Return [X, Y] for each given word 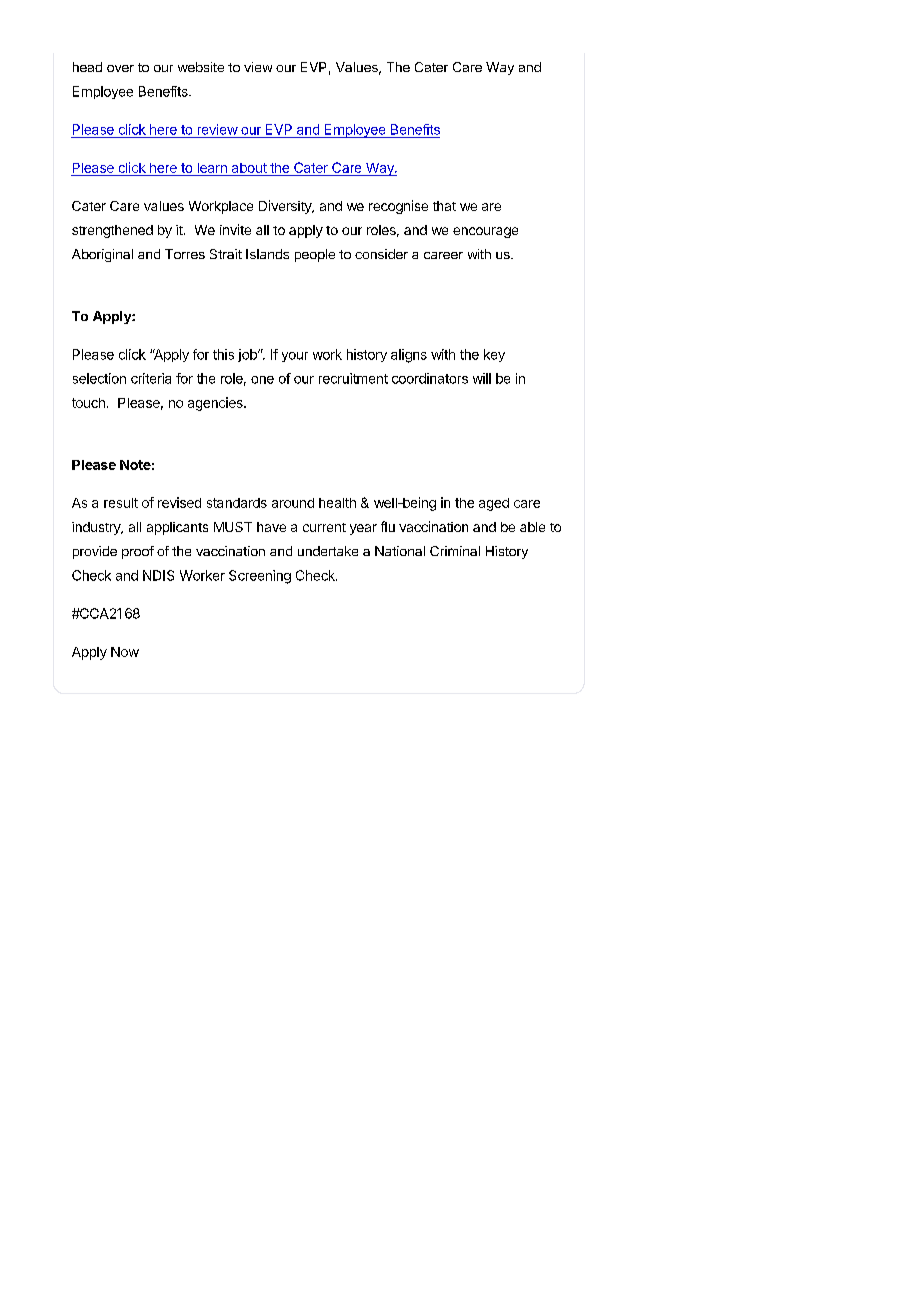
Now [125, 652]
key [494, 355]
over [120, 68]
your [295, 357]
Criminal [455, 551]
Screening [260, 577]
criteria [151, 378]
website [201, 67]
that [444, 206]
